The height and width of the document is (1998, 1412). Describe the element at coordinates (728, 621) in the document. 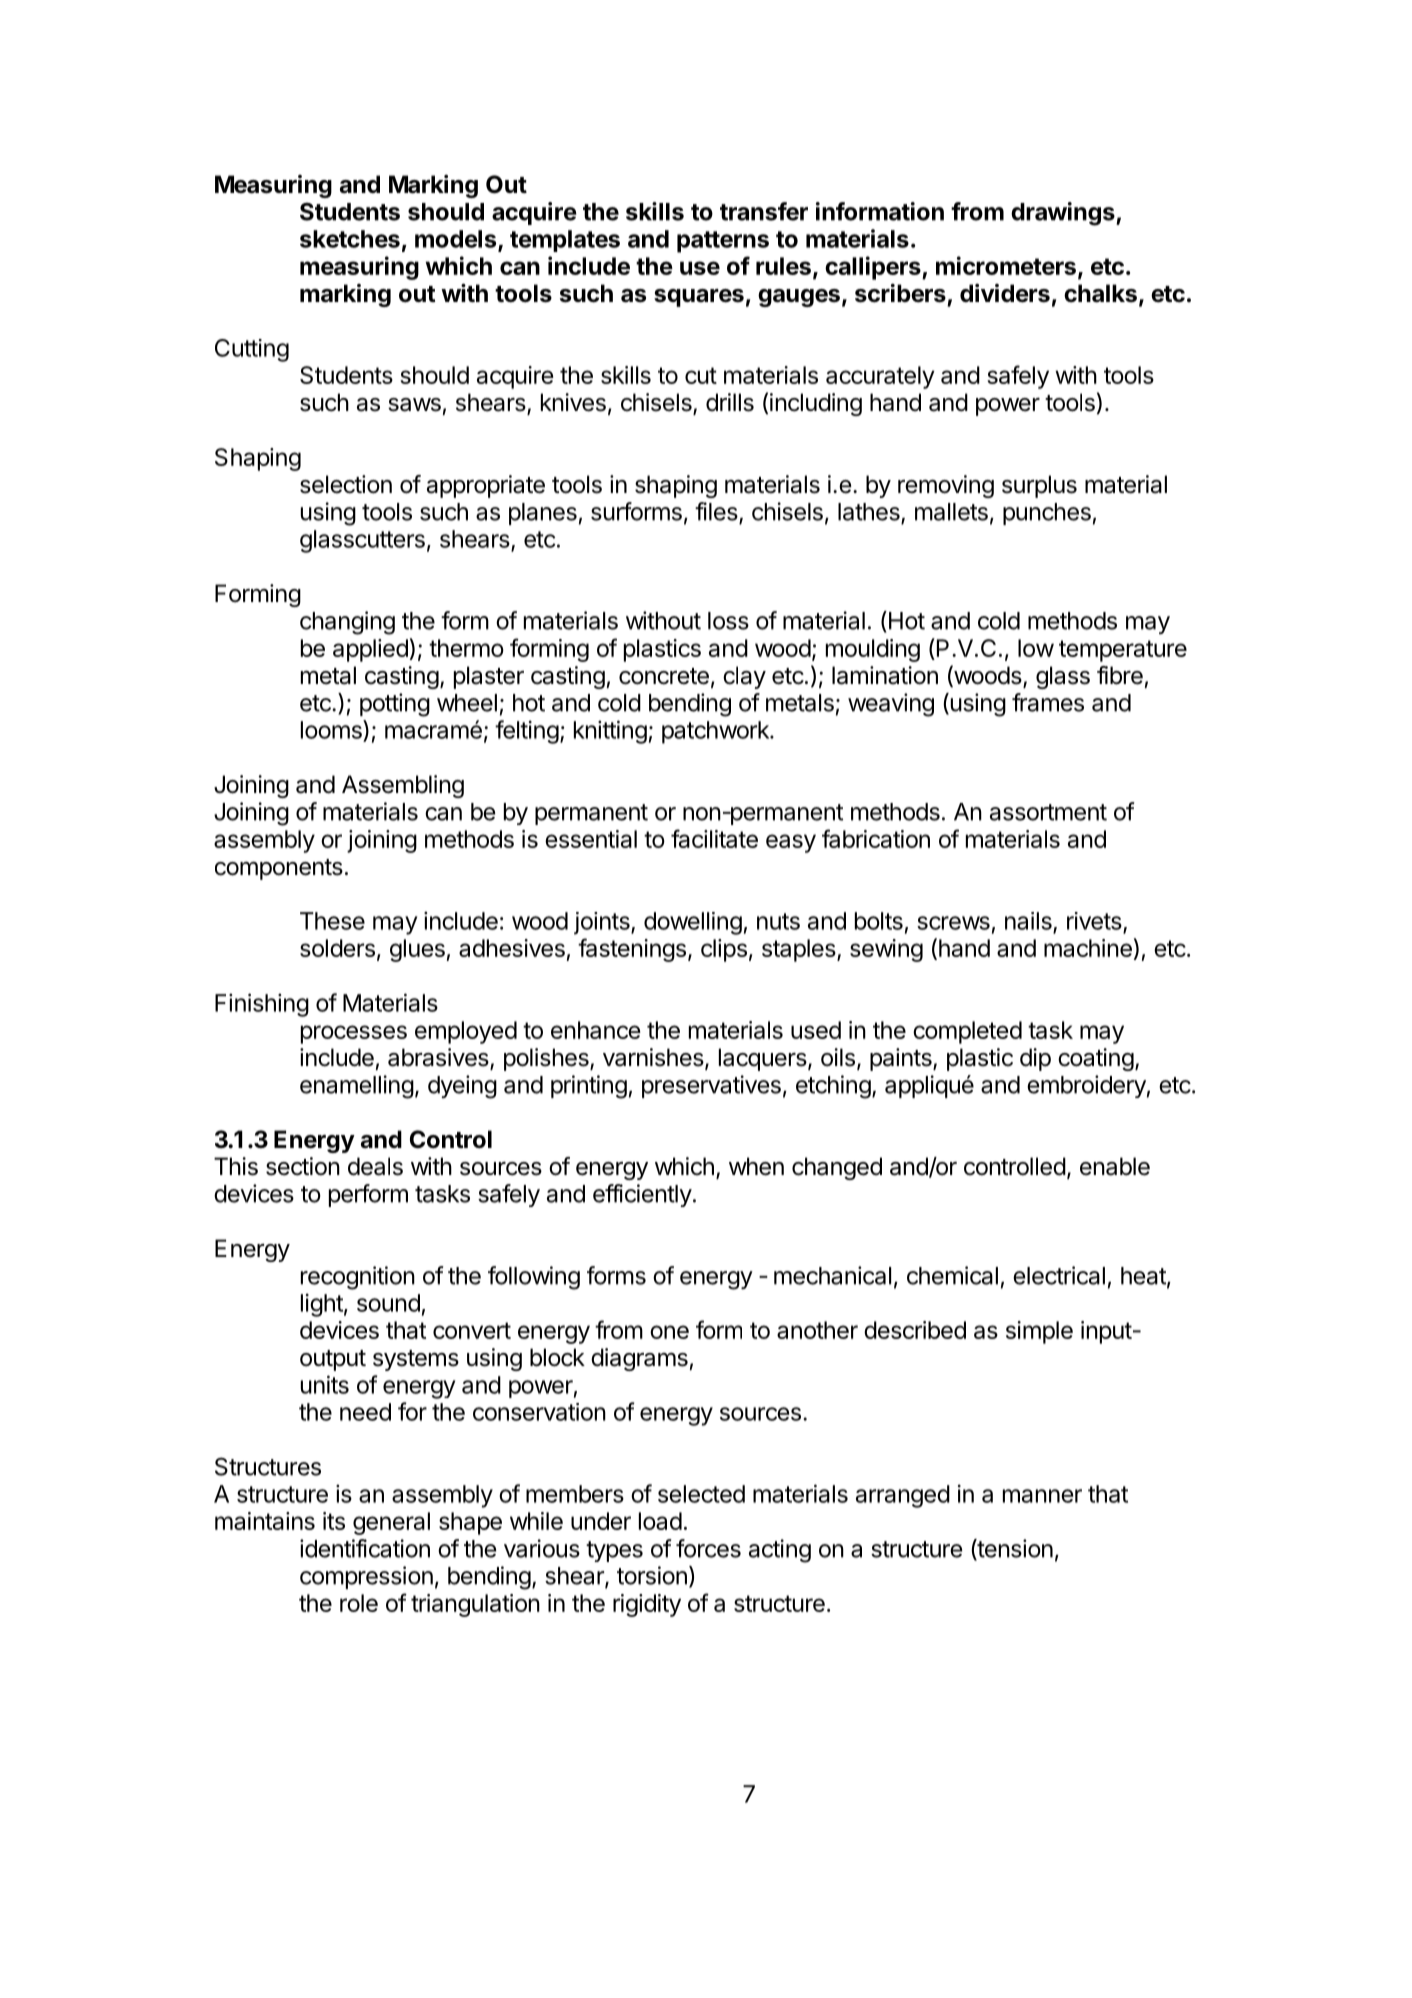

I see `loss` at that location.
